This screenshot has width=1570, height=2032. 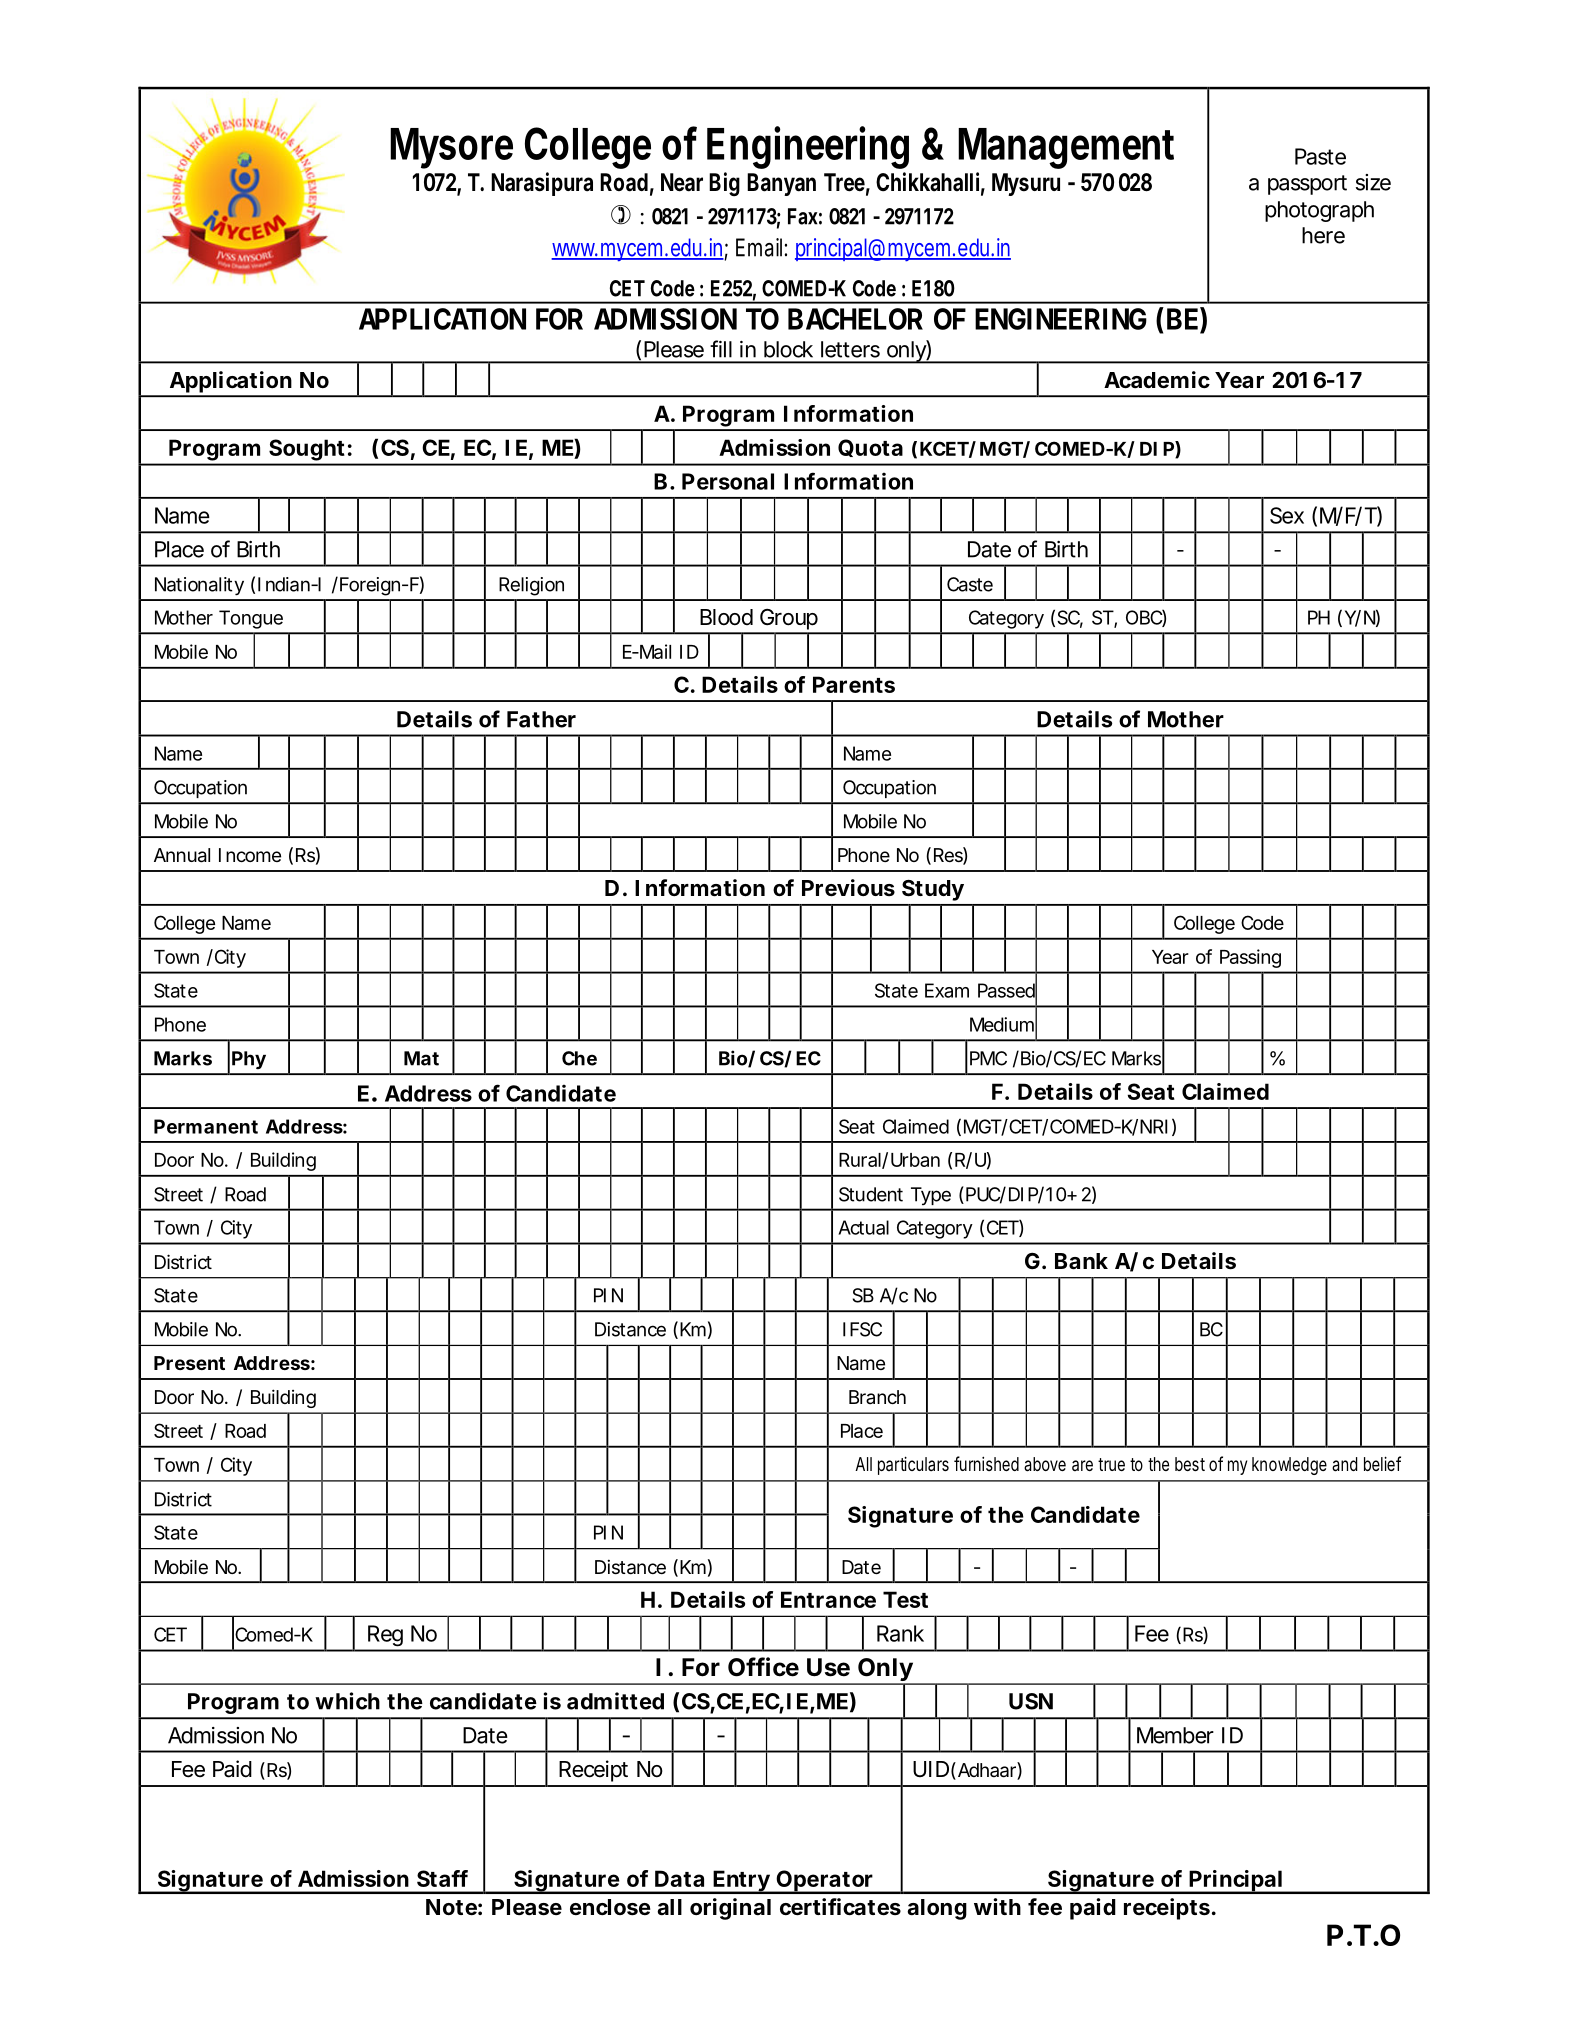 What do you see at coordinates (189, 1363) in the screenshot?
I see `Present` at bounding box center [189, 1363].
